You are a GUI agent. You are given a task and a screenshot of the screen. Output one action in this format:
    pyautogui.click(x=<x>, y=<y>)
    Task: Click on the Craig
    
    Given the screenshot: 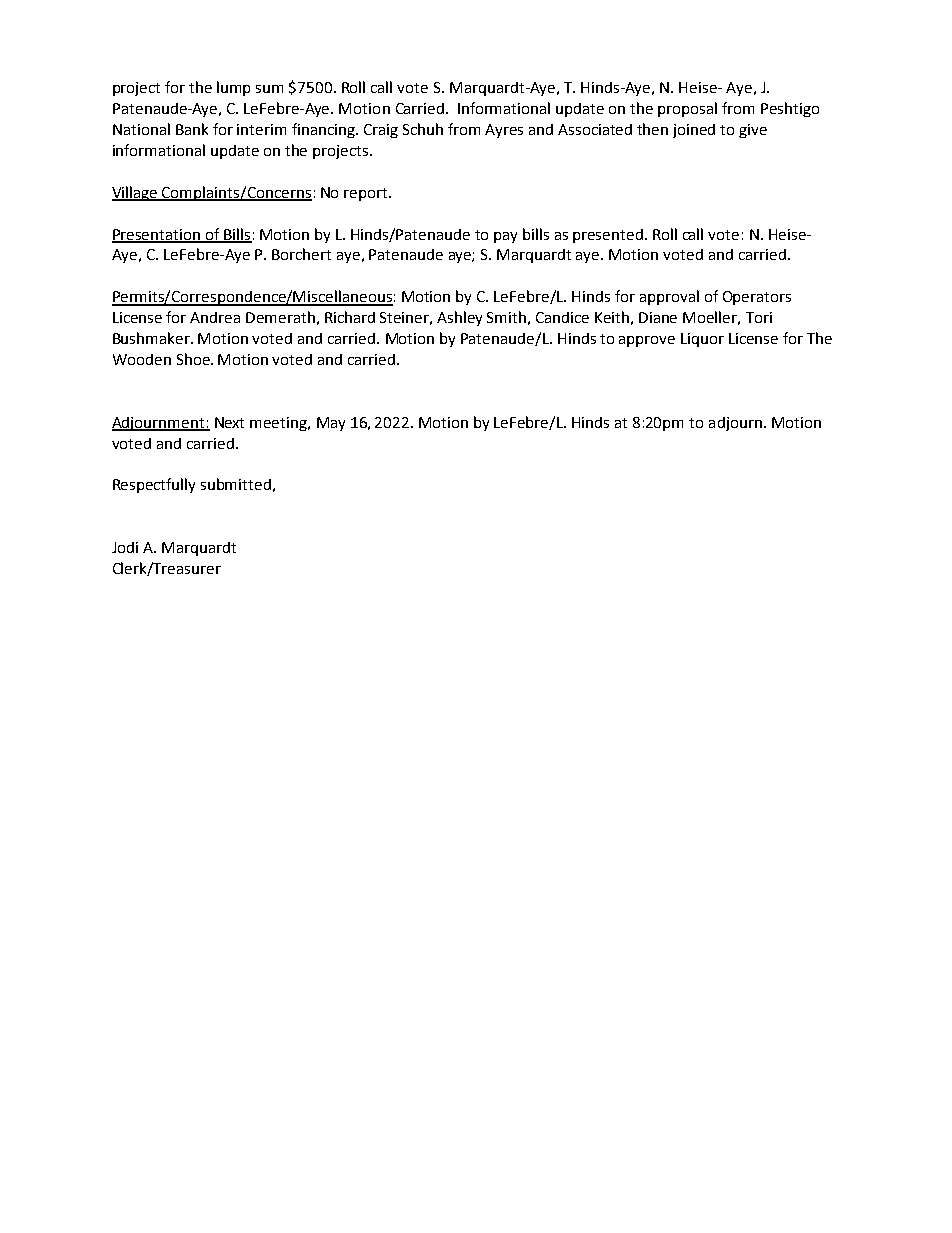 What is the action you would take?
    pyautogui.click(x=381, y=131)
